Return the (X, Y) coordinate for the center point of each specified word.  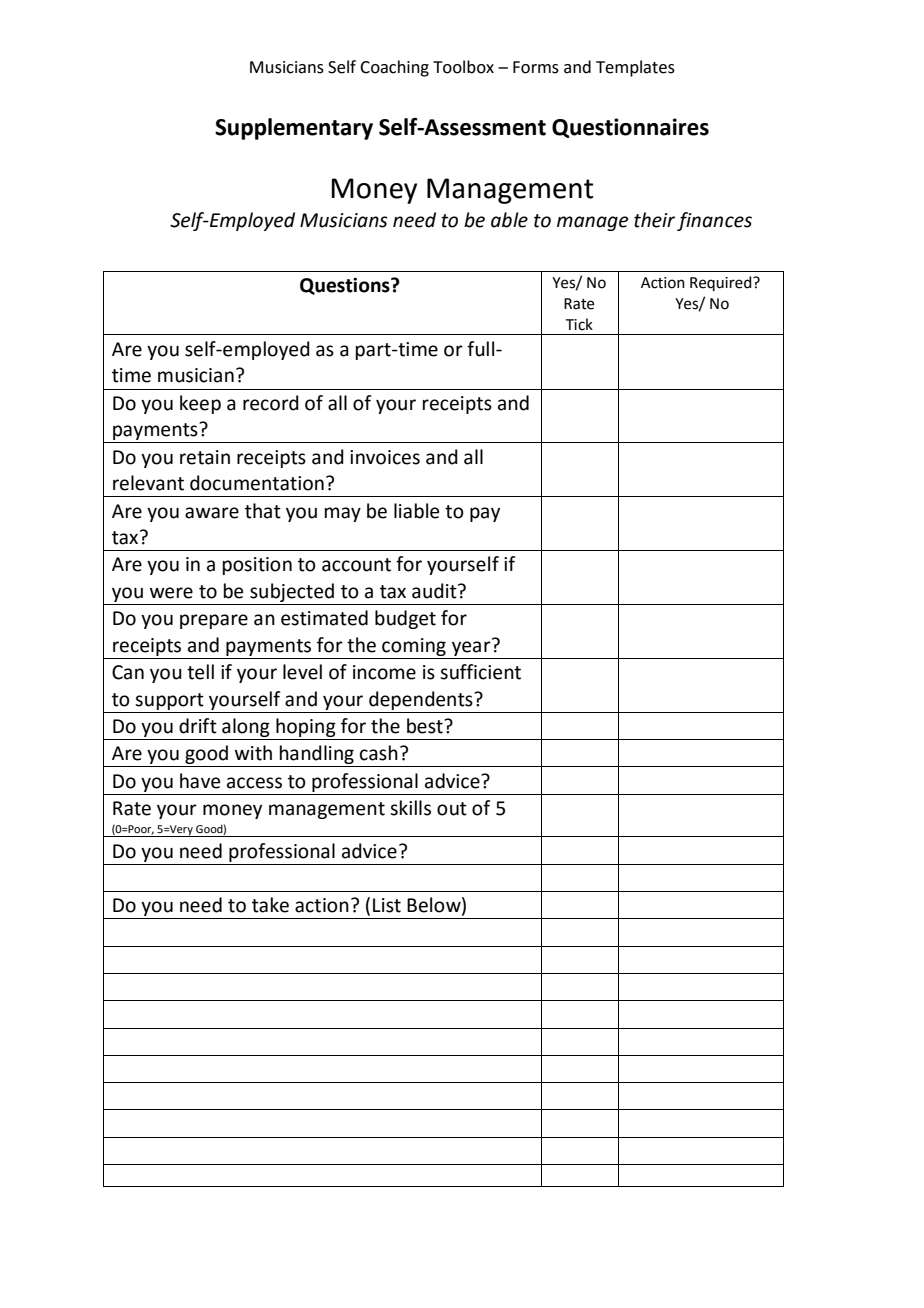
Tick (579, 324)
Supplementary (294, 129)
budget (405, 619)
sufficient (480, 672)
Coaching (394, 68)
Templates (635, 68)
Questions (346, 286)
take (270, 905)
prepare (214, 621)
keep (200, 404)
